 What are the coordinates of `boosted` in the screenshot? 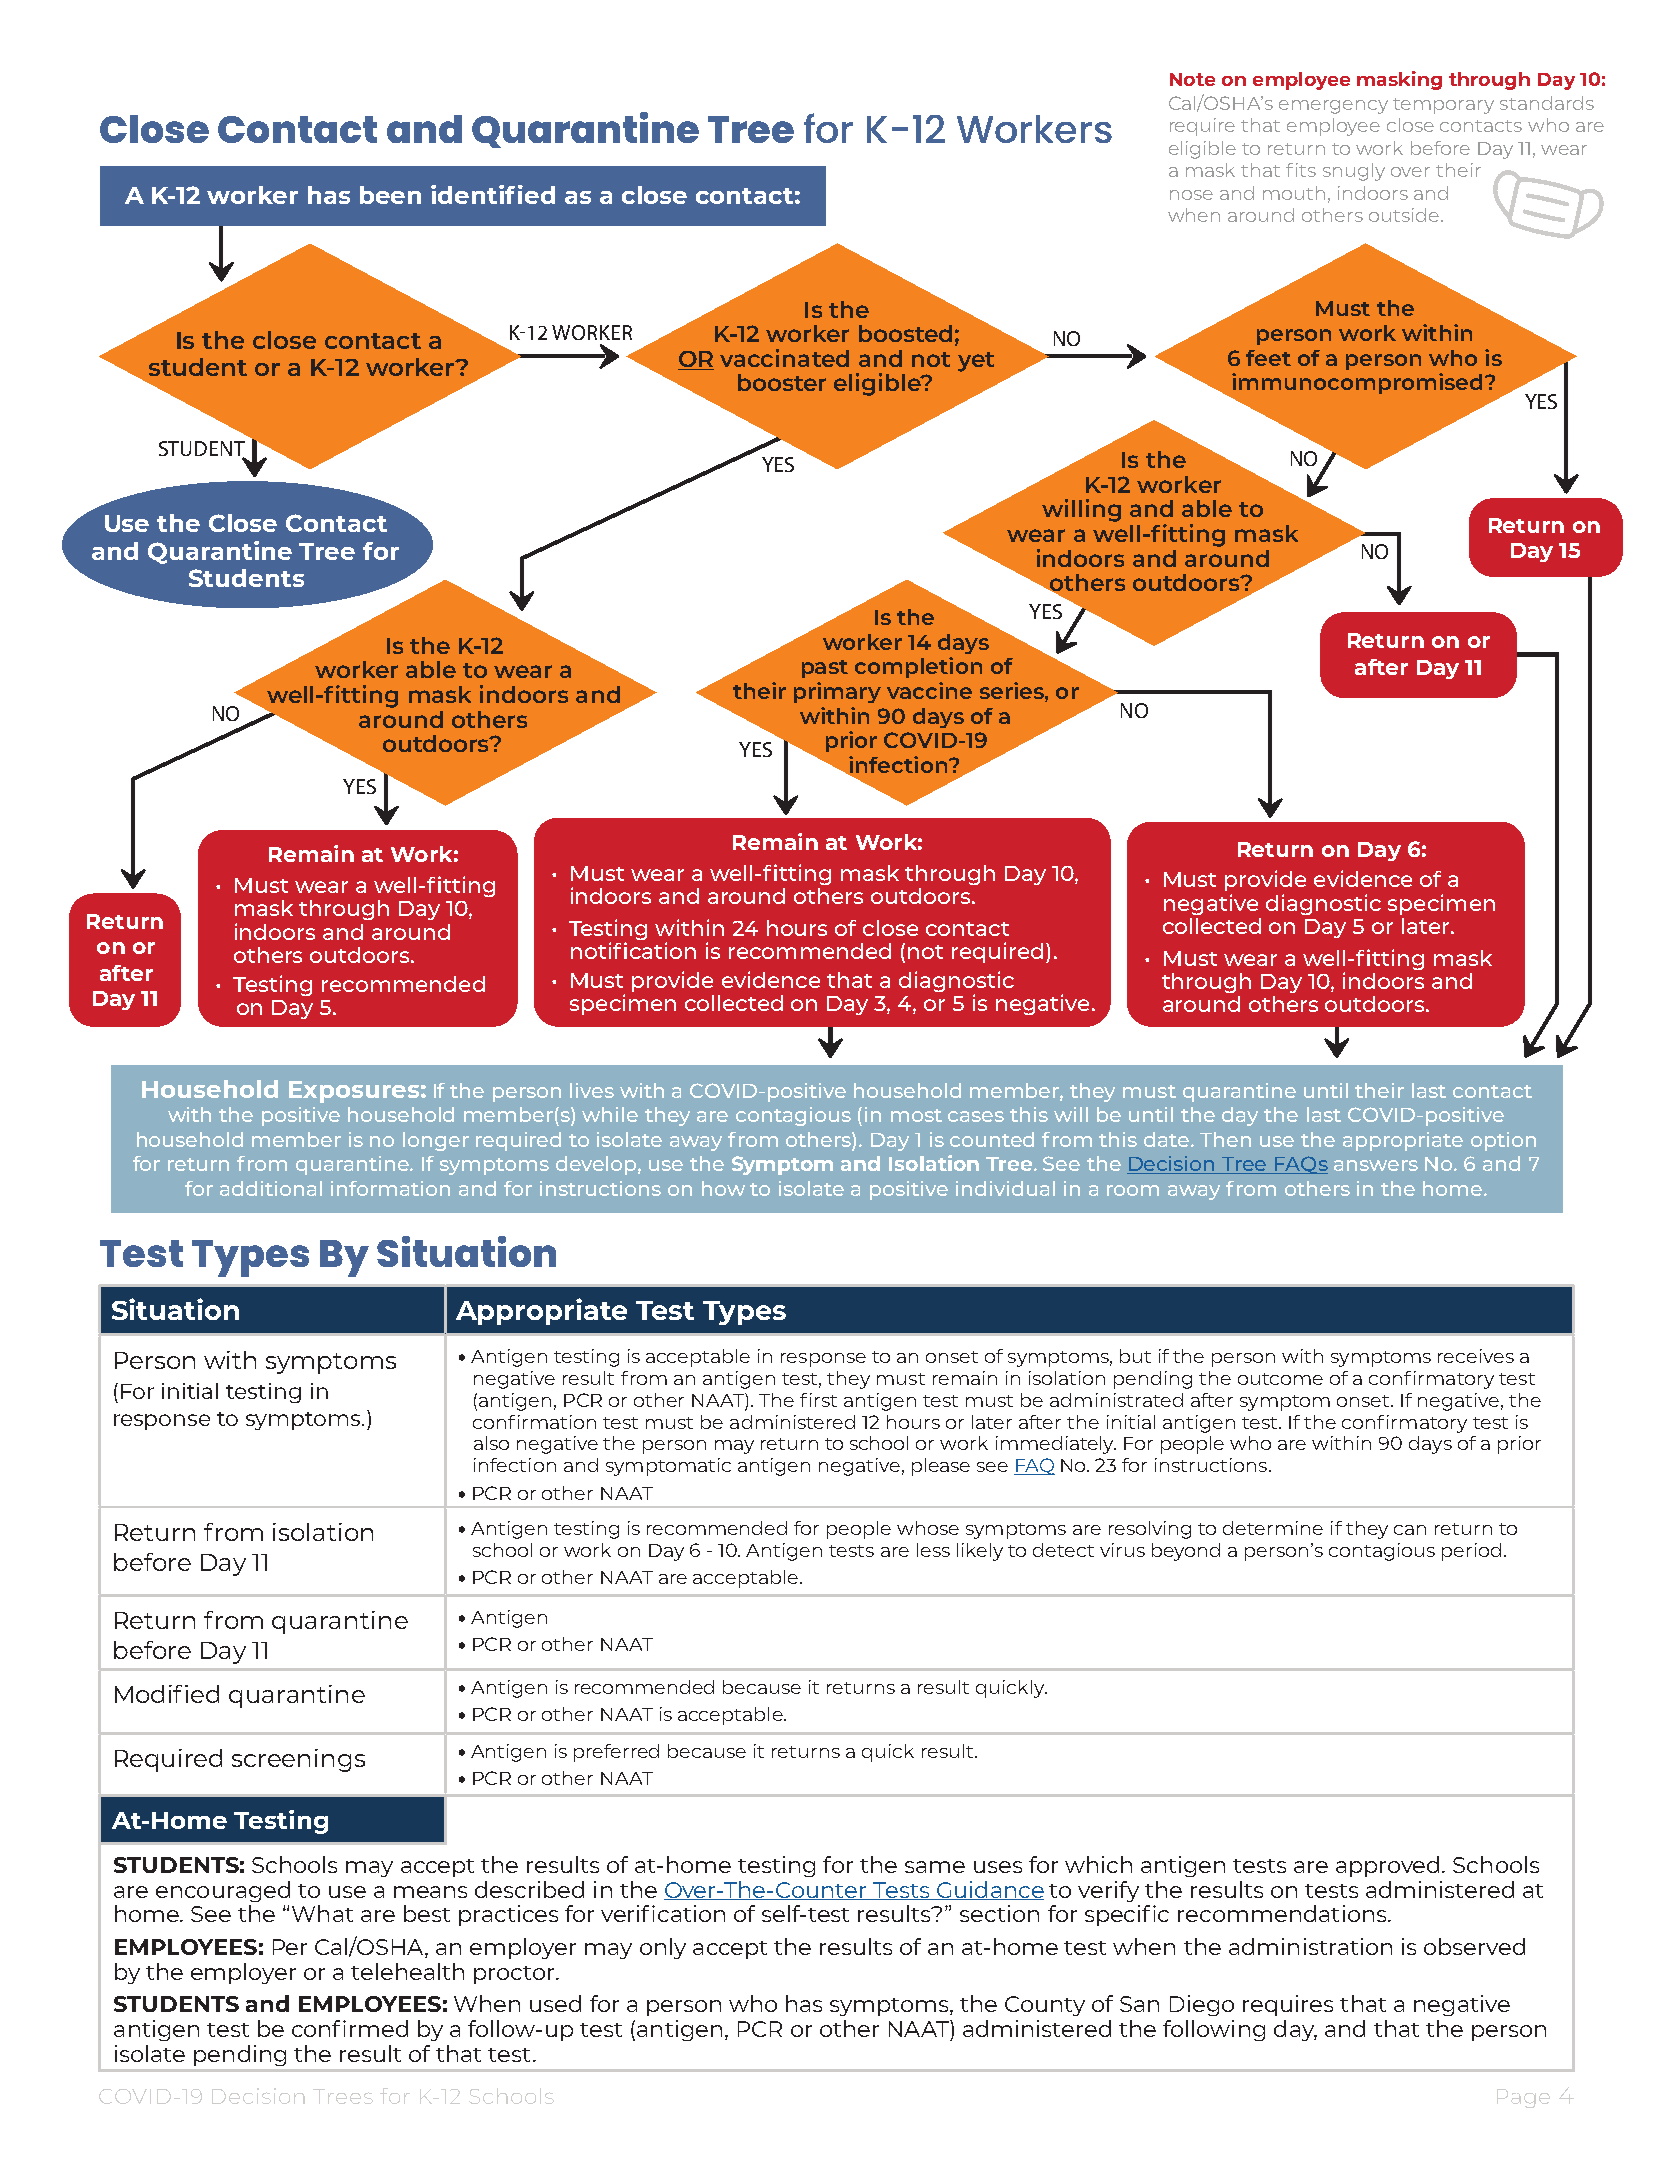 It's located at (905, 333).
